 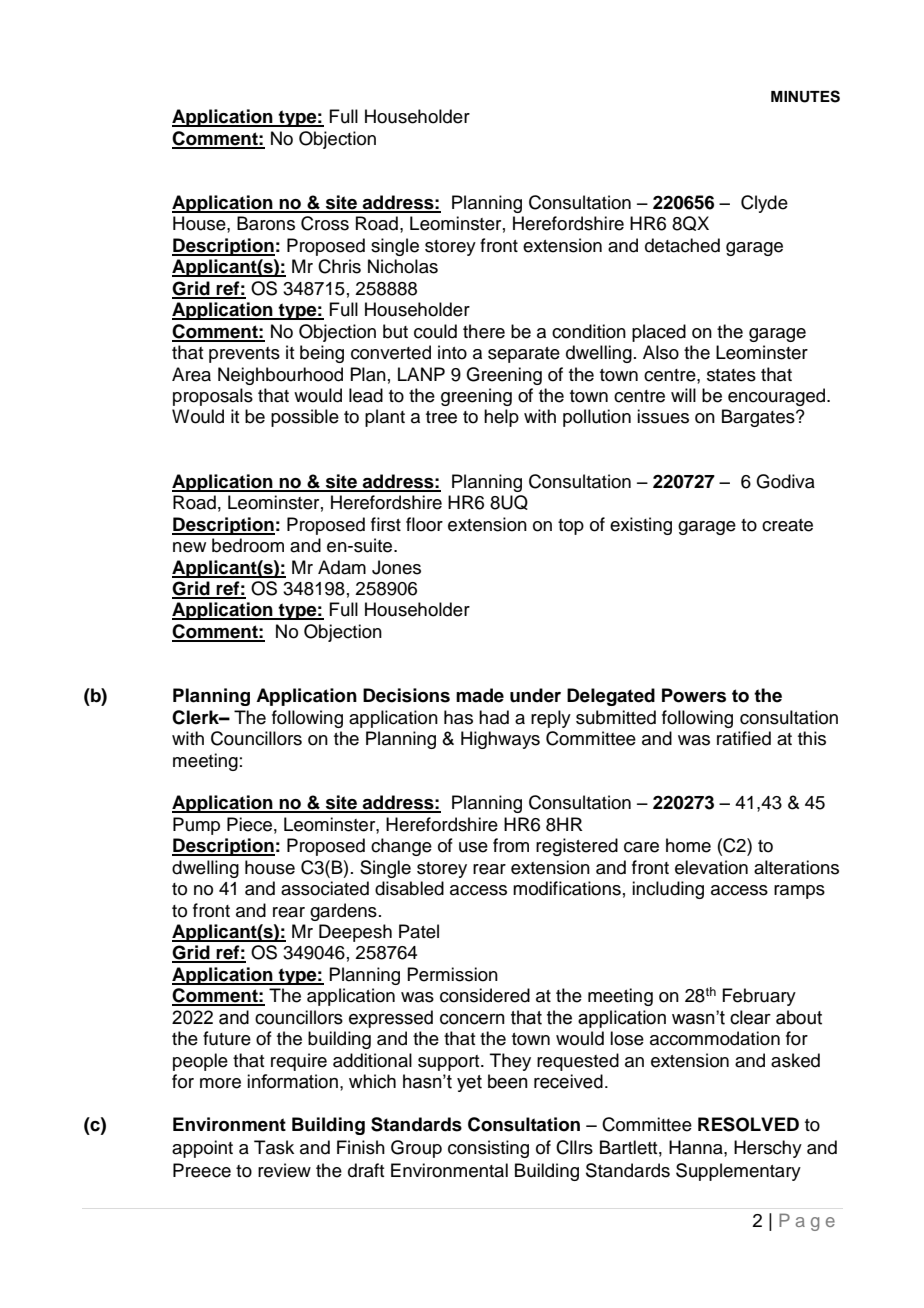 What do you see at coordinates (266, 223) in the screenshot?
I see `Barons` at bounding box center [266, 223].
